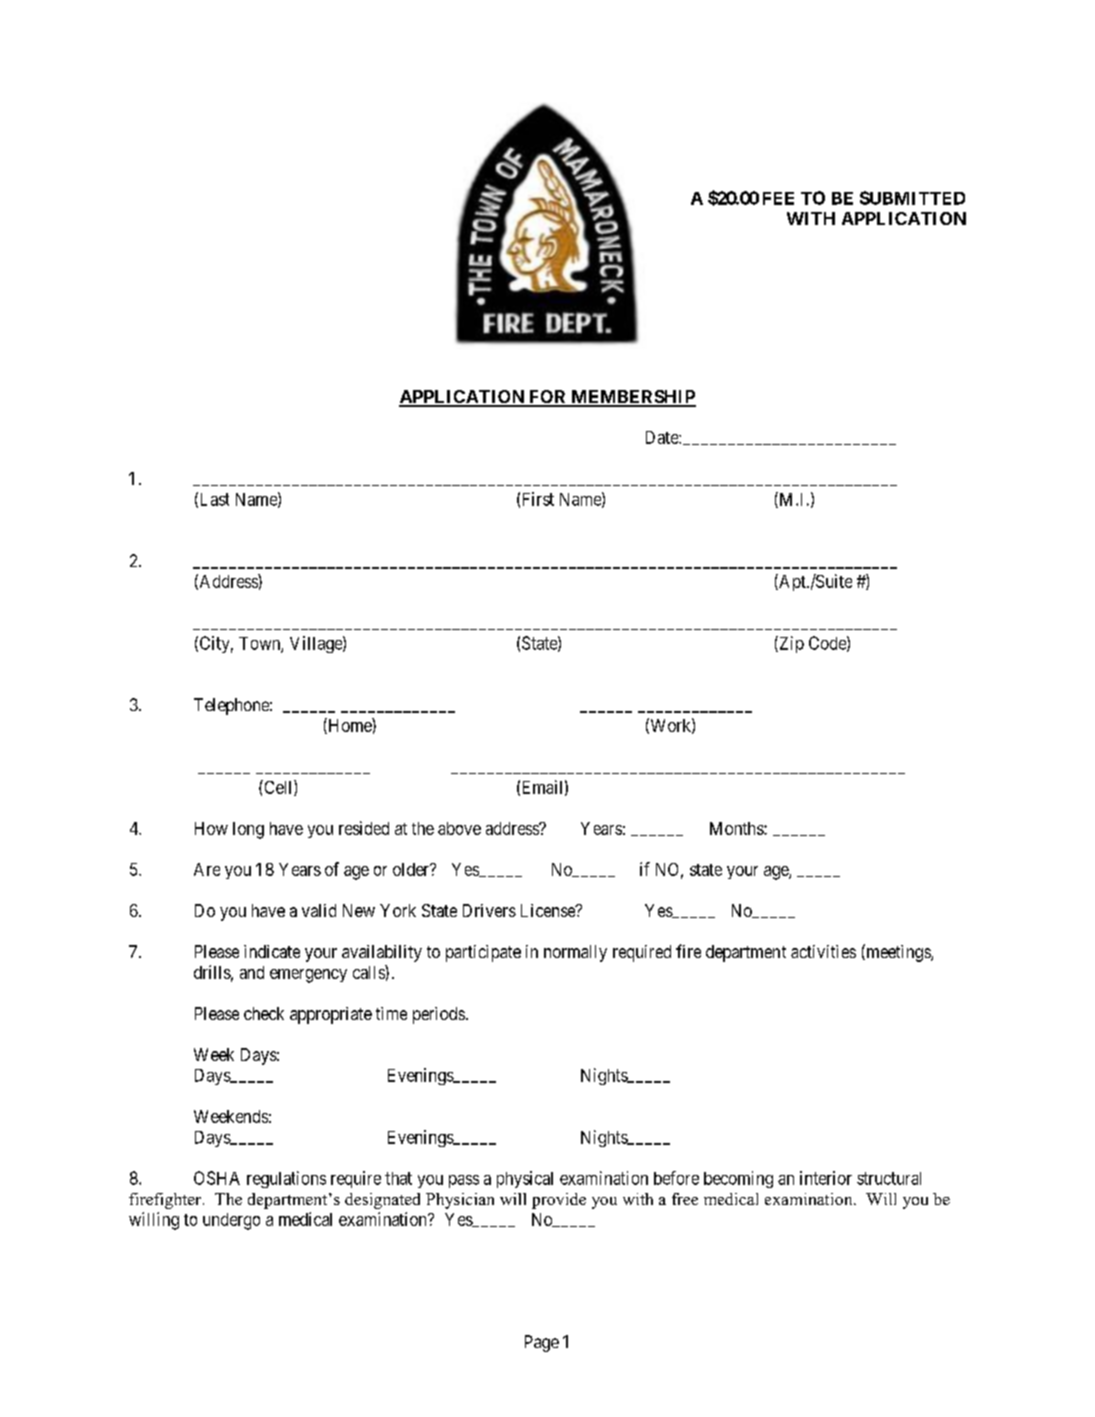  I want to click on normally, so click(575, 953).
